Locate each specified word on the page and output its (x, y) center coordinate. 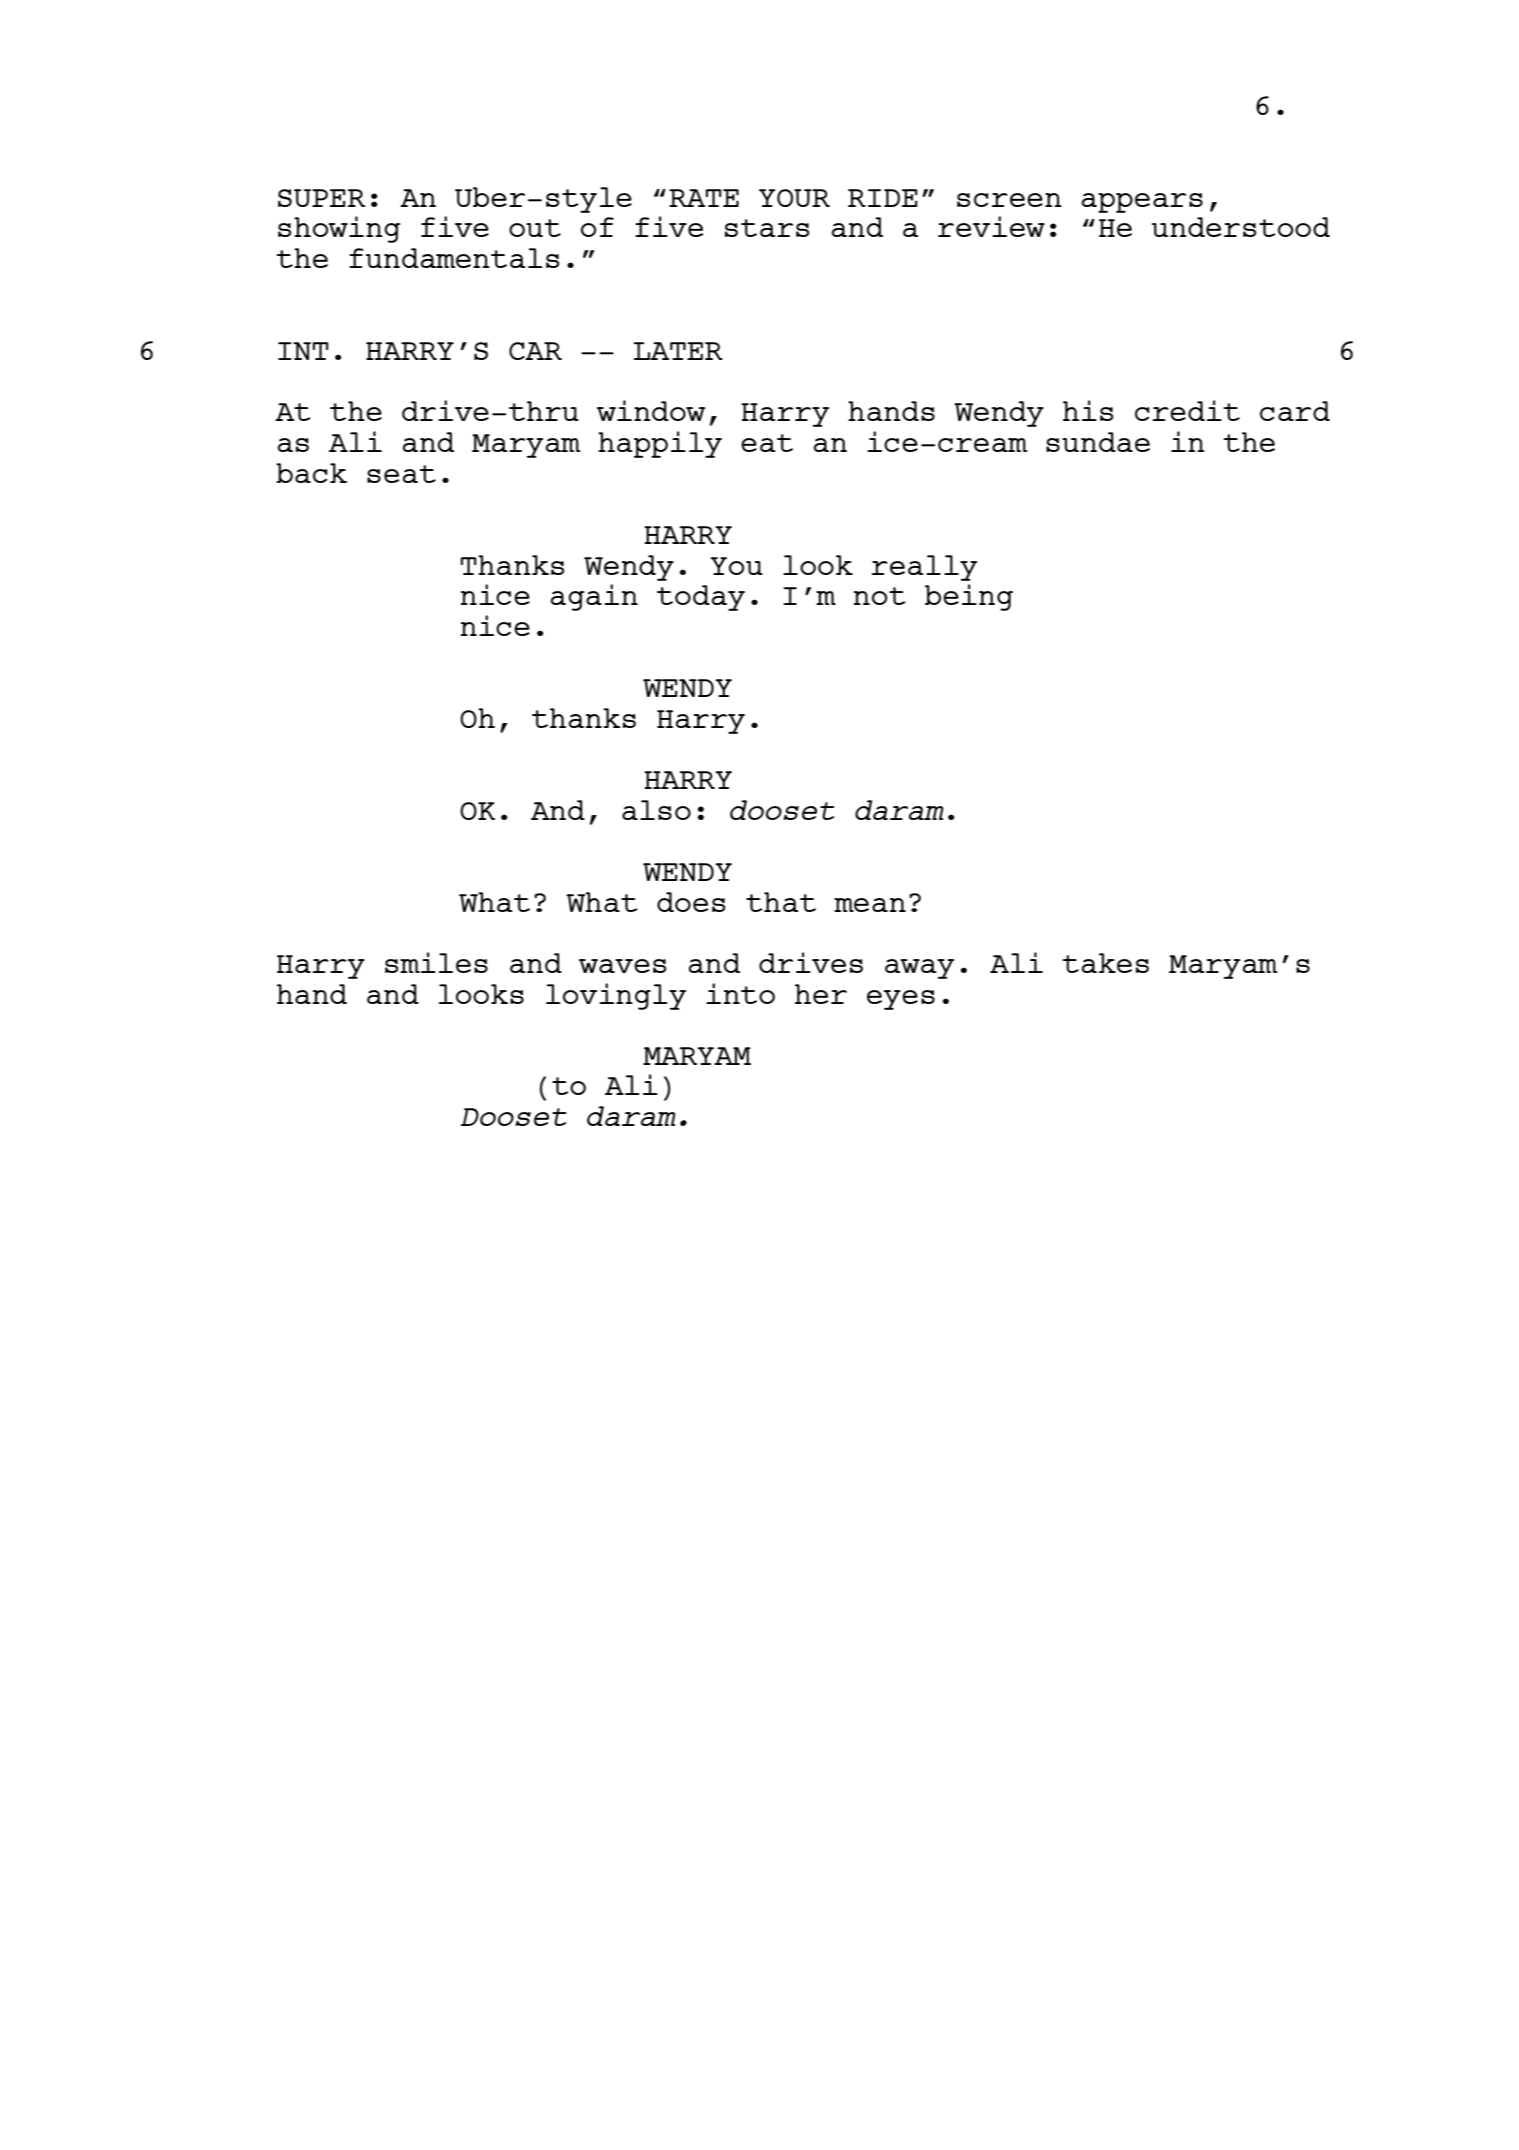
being (969, 597)
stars (767, 228)
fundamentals (454, 258)
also (656, 810)
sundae (1098, 442)
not (880, 596)
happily (660, 444)
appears (1142, 203)
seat (401, 474)
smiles (436, 962)
